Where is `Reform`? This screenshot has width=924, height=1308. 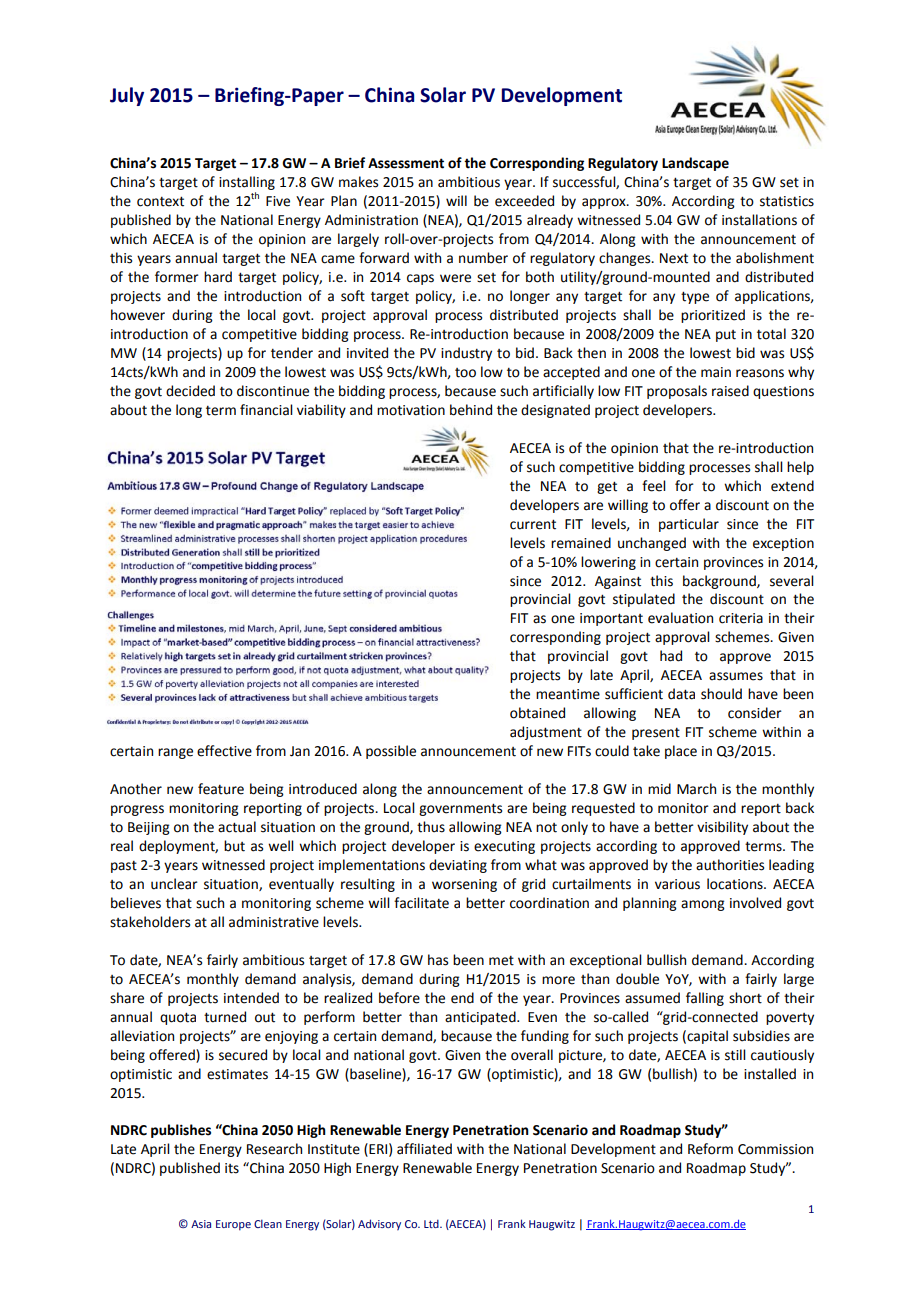
Reform is located at coordinates (710, 1149).
